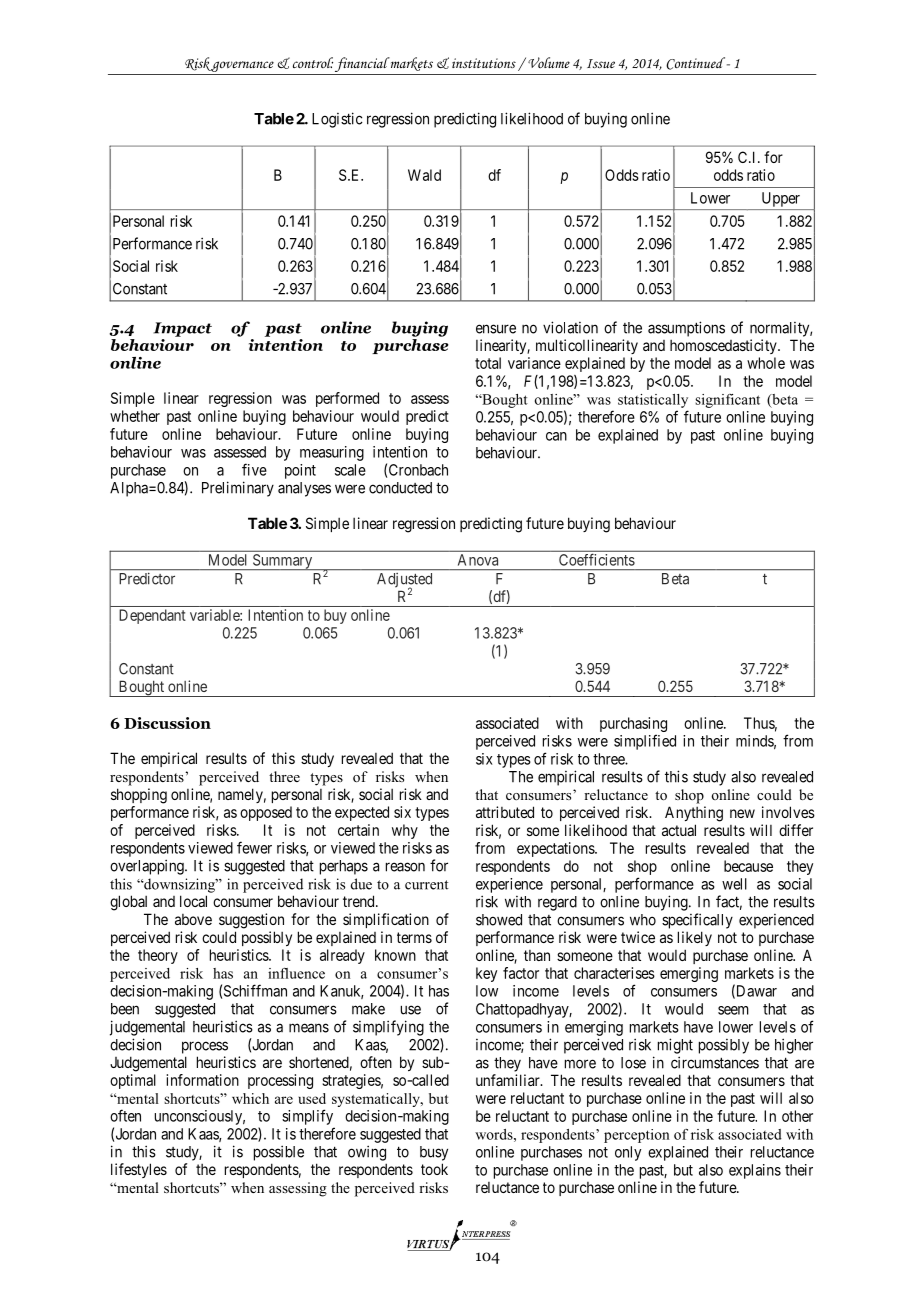 Image resolution: width=924 pixels, height=1308 pixels. I want to click on governance, so click(243, 68).
